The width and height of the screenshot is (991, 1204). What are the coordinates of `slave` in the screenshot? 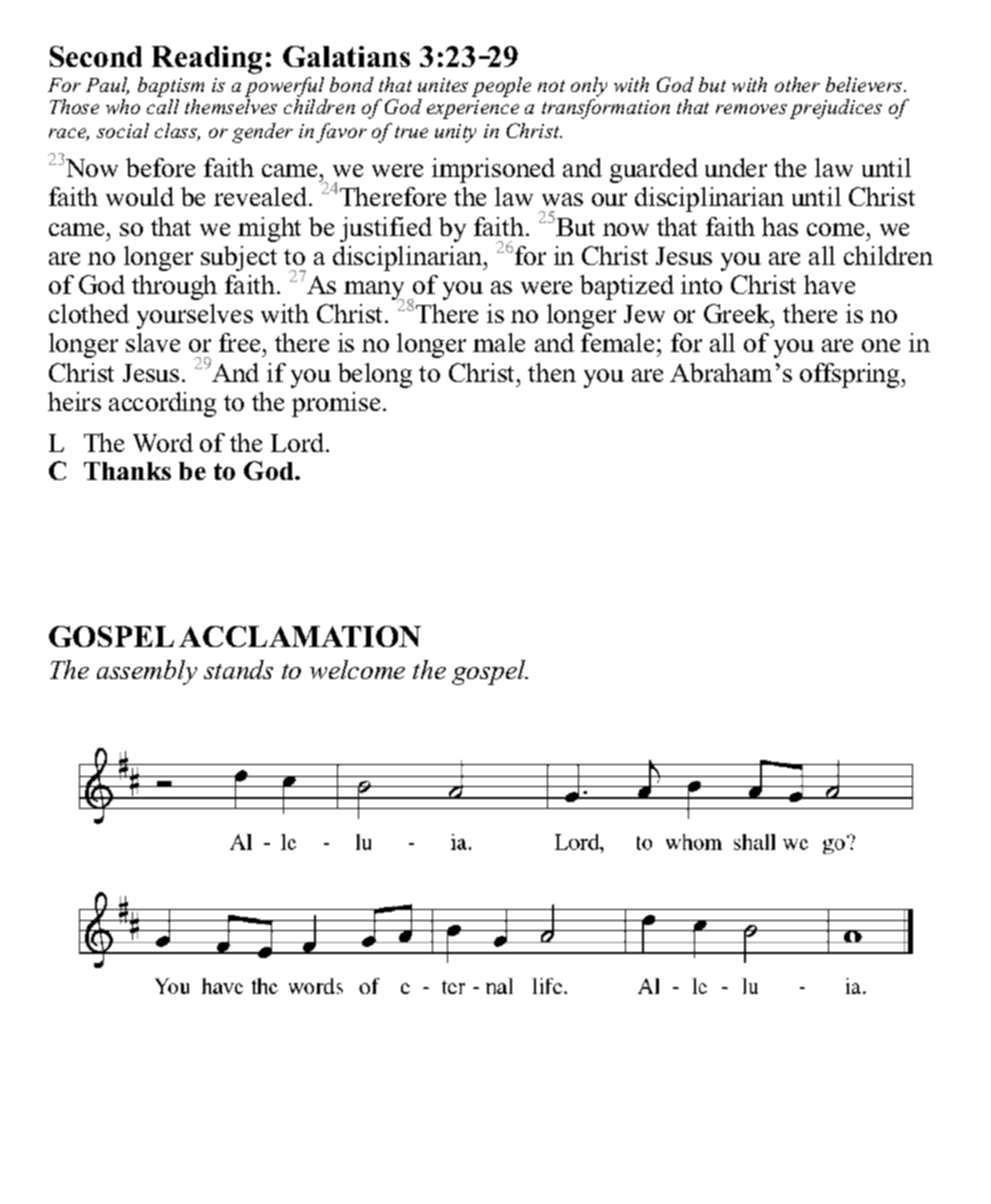 It's located at (153, 342).
